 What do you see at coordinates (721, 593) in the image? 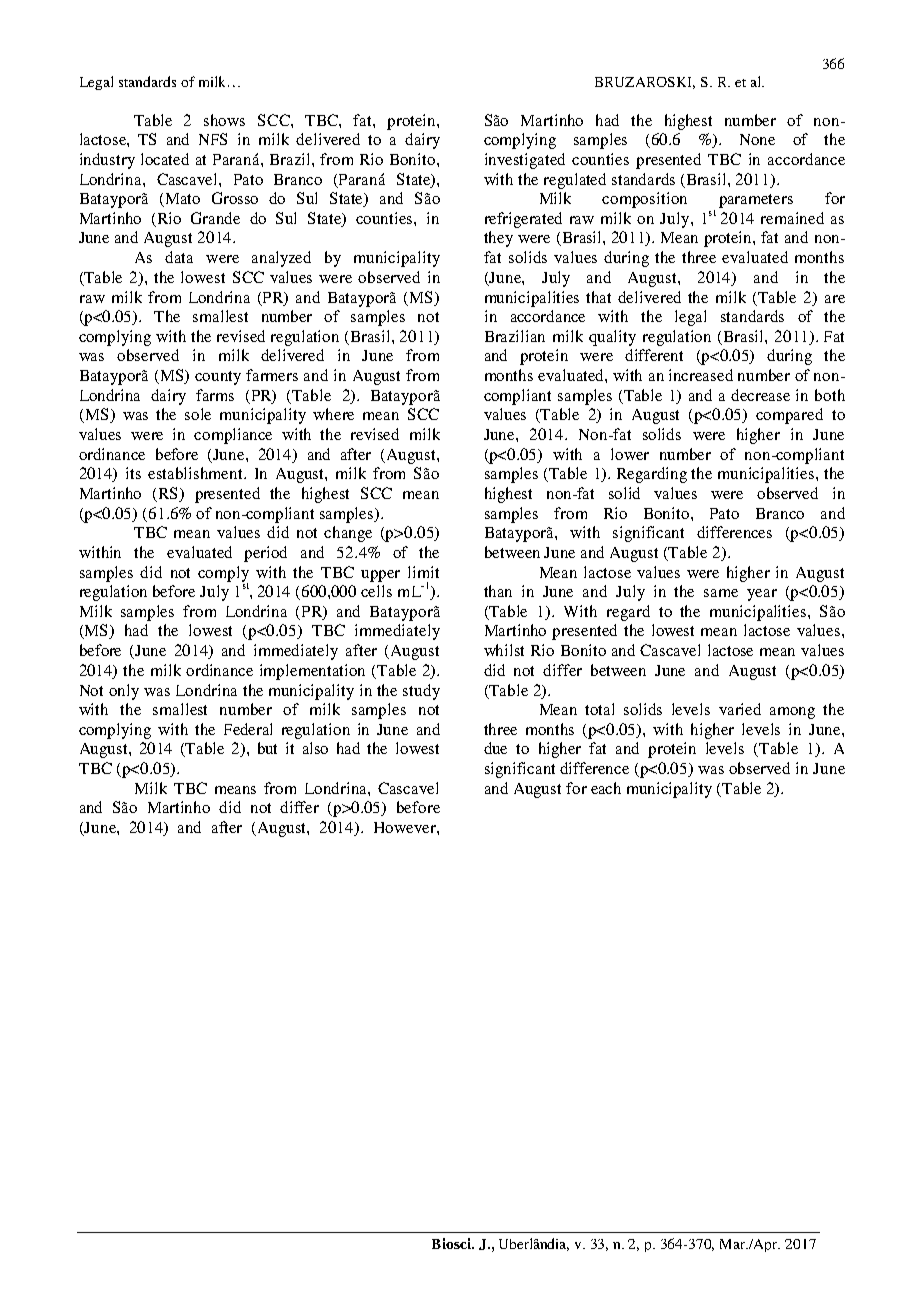
I see `same` at bounding box center [721, 593].
